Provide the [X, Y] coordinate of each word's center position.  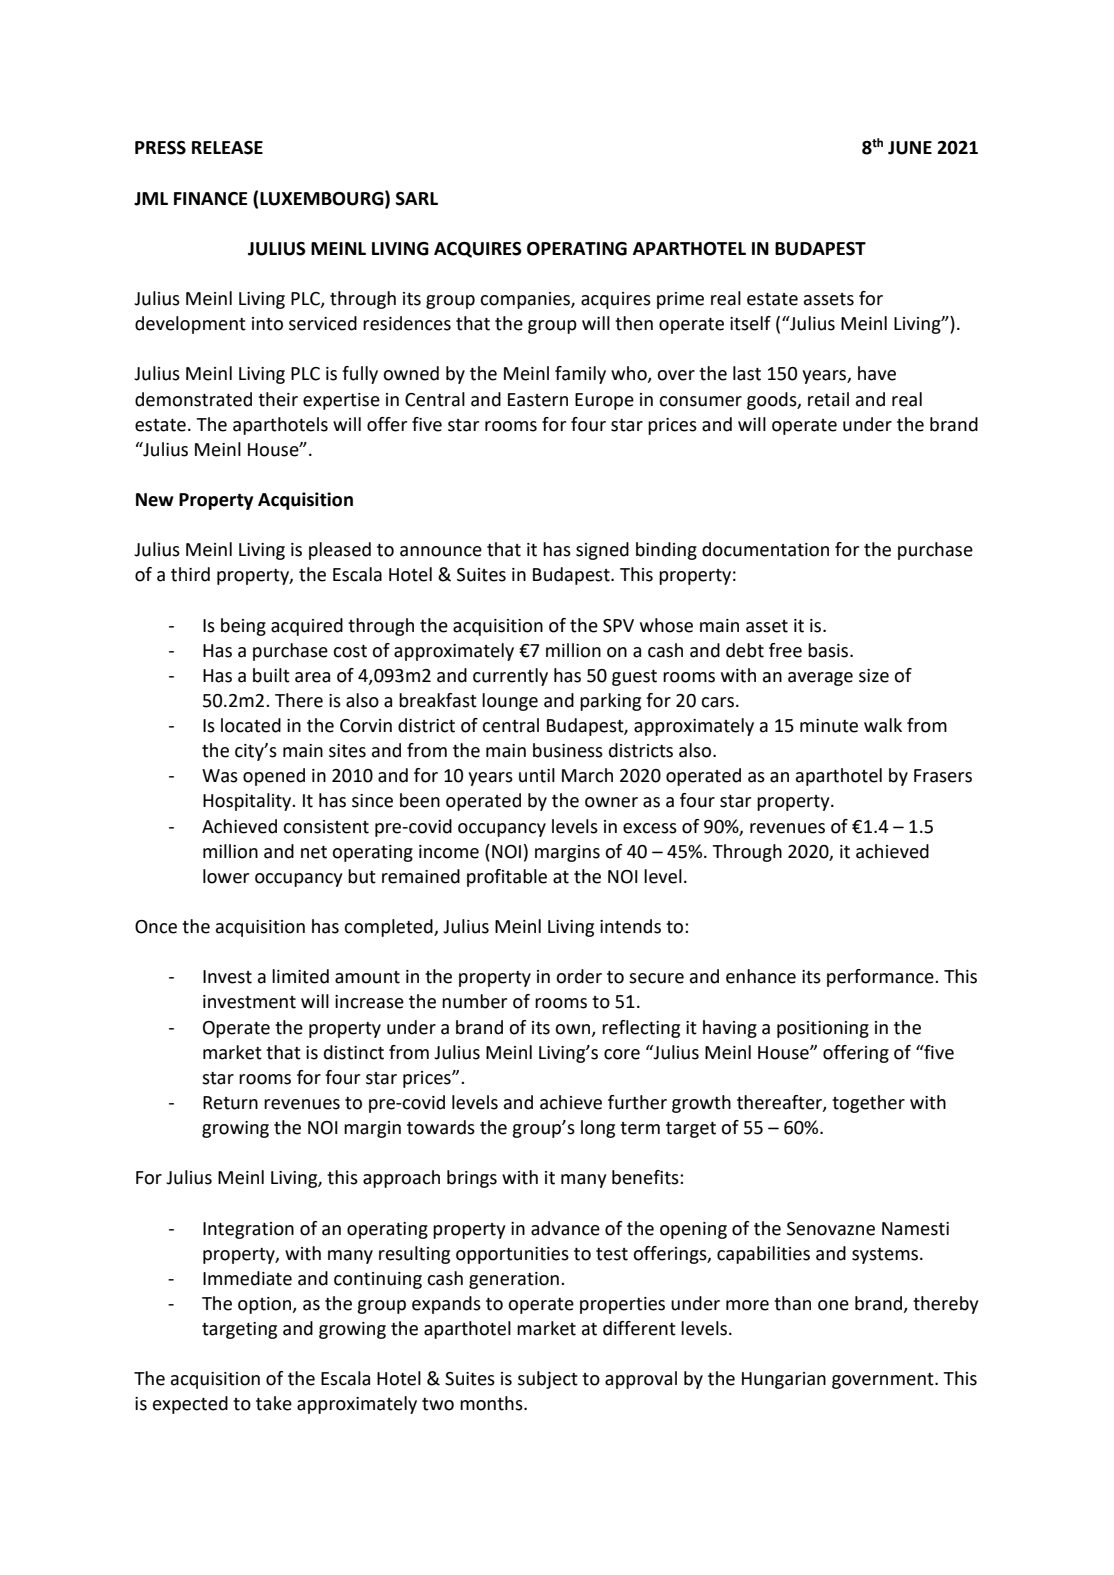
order [579, 976]
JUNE [910, 148]
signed [602, 551]
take [274, 1403]
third [190, 574]
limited [300, 976]
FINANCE [210, 199]
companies [526, 300]
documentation [765, 549]
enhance [761, 976]
